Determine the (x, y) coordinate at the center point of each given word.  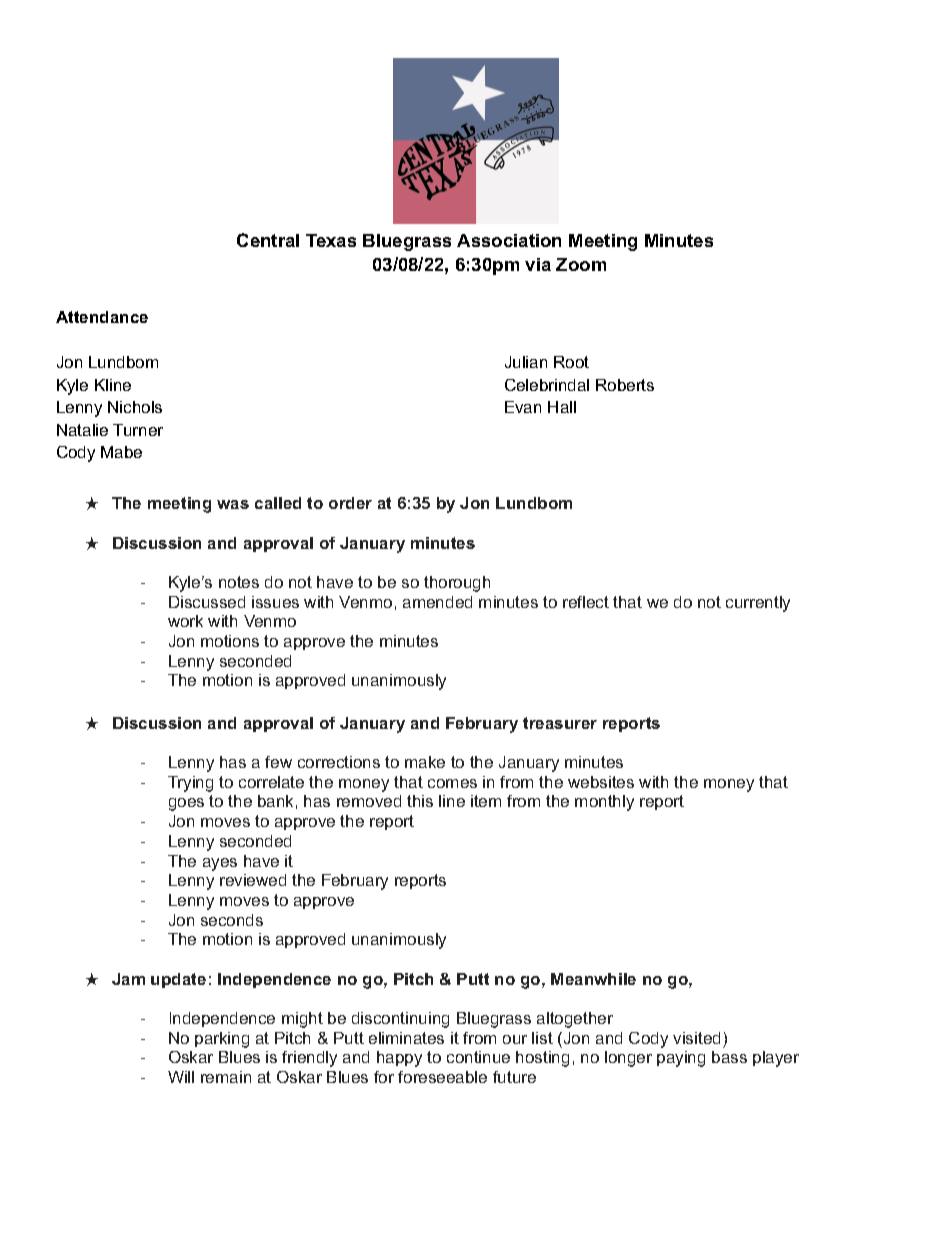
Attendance (102, 317)
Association (509, 240)
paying (681, 1059)
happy (399, 1059)
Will (181, 1077)
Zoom (581, 264)
